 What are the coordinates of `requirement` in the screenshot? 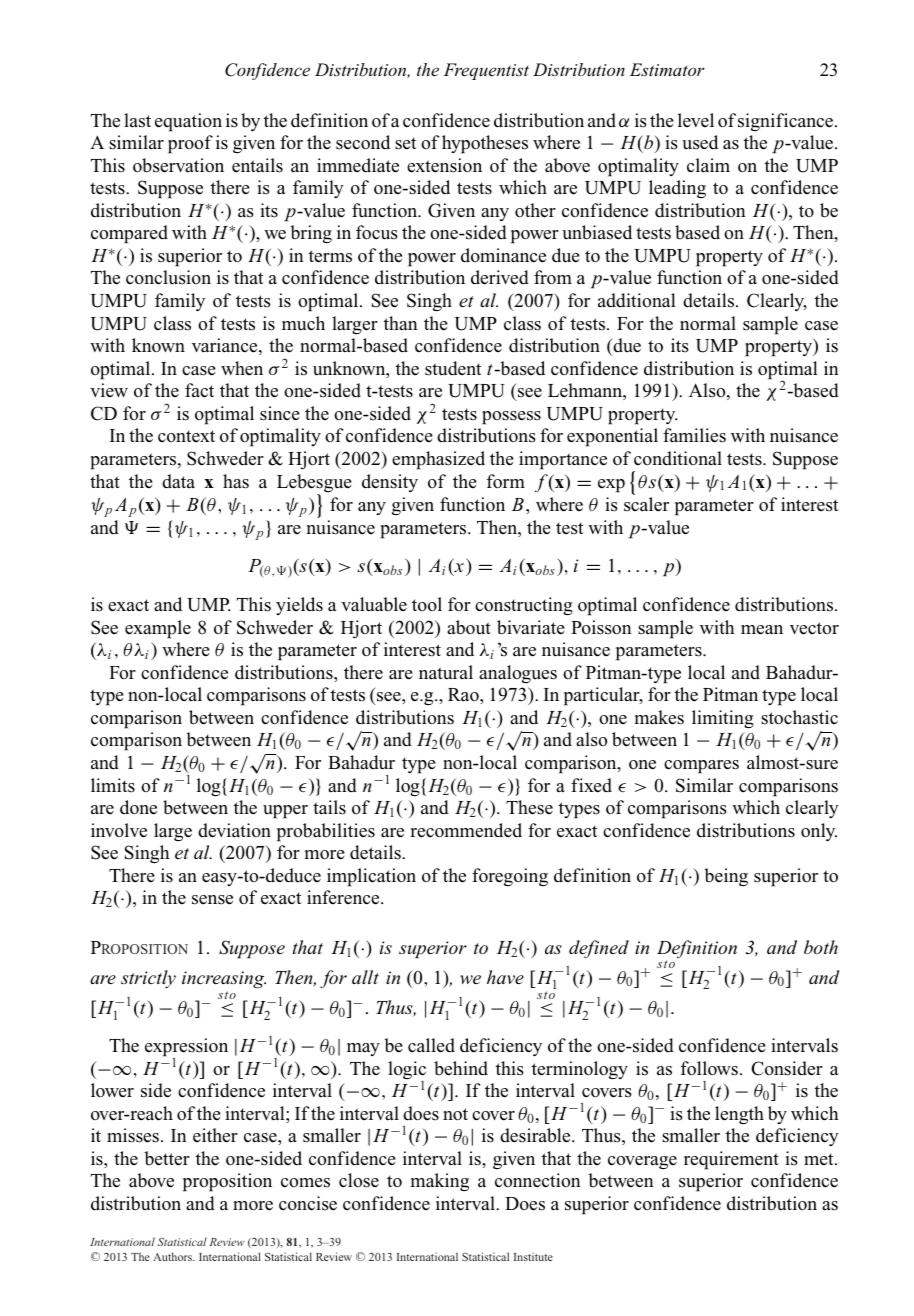 It's located at (731, 1160).
